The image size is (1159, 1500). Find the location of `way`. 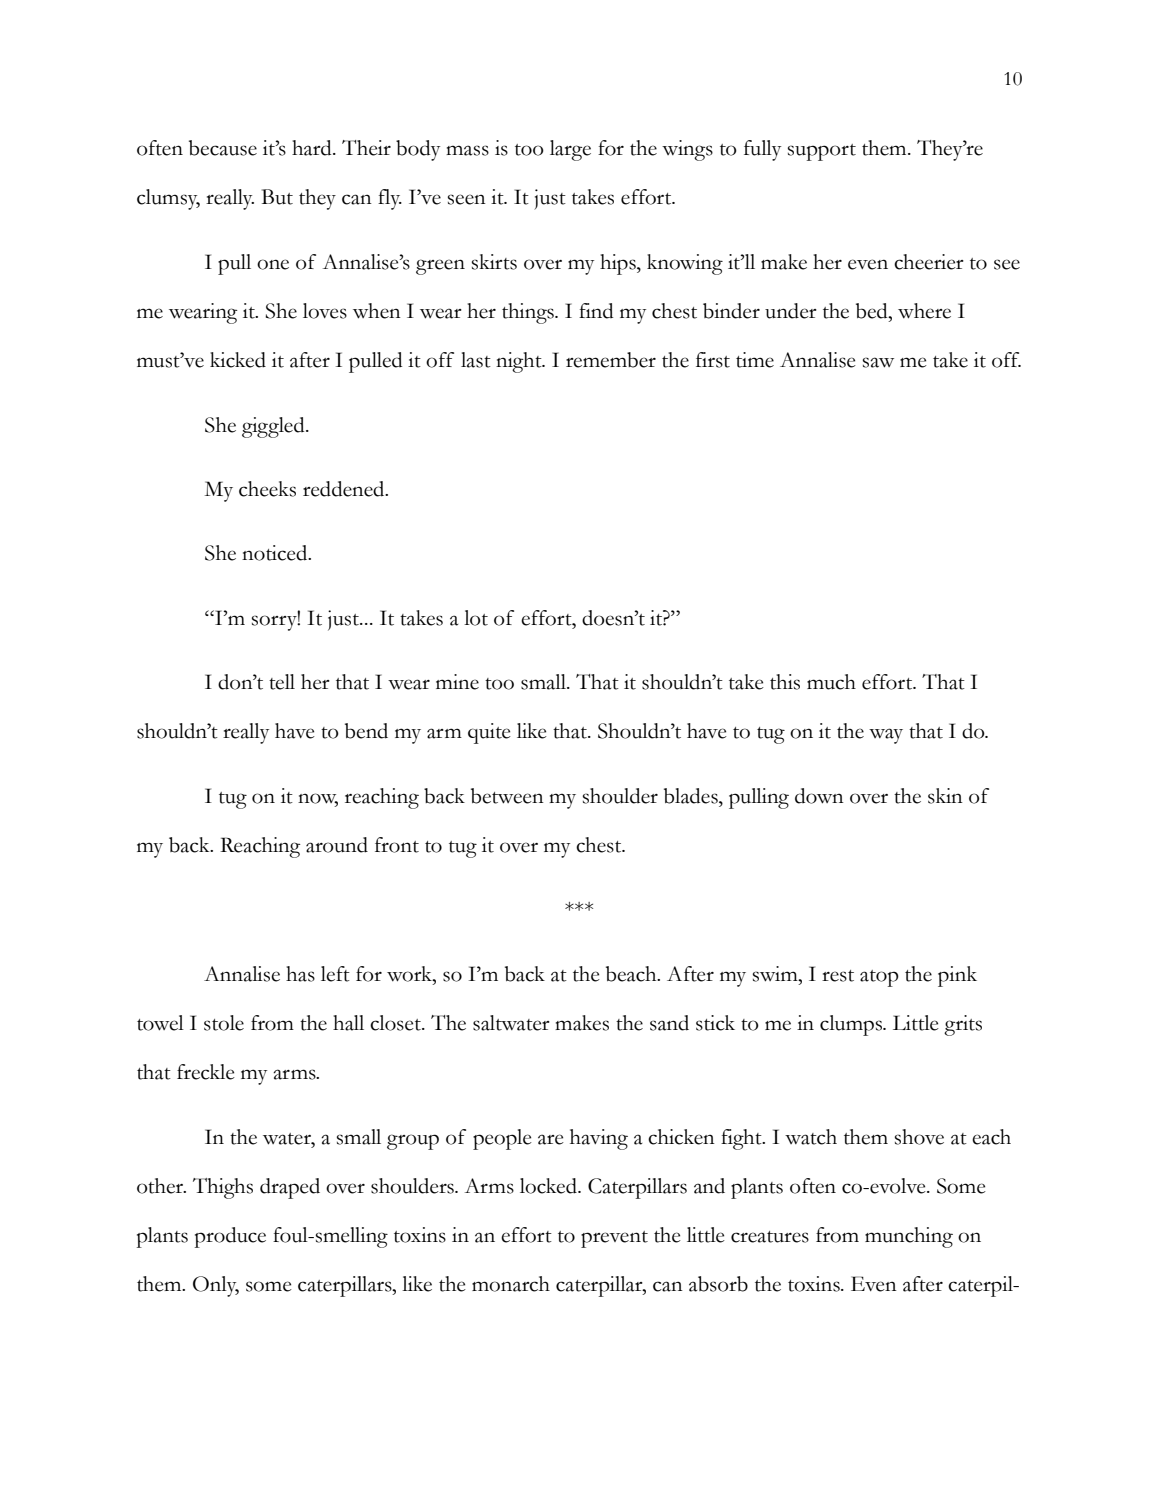

way is located at coordinates (886, 736).
